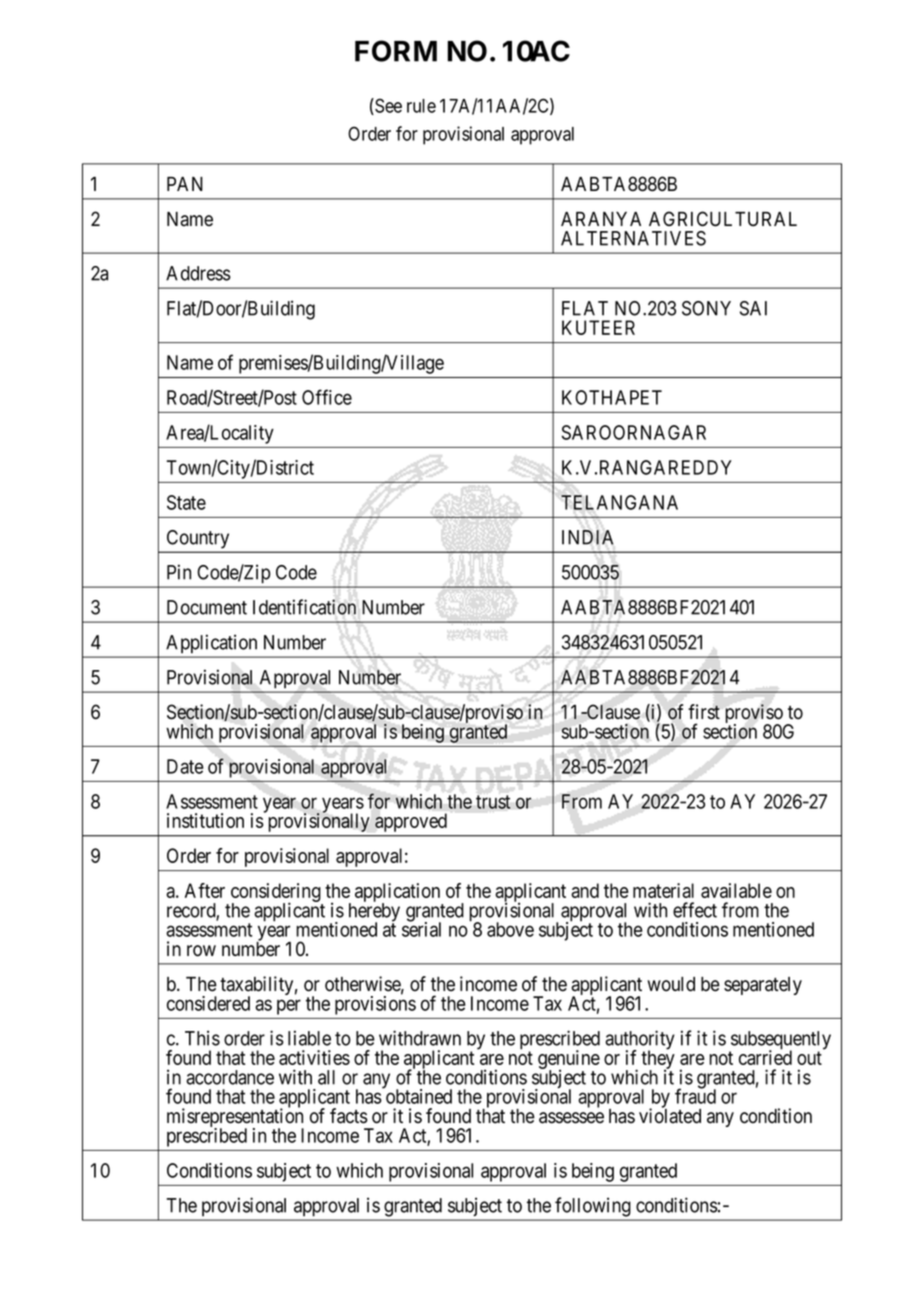  I want to click on ALTERNATIVES, so click(633, 238).
